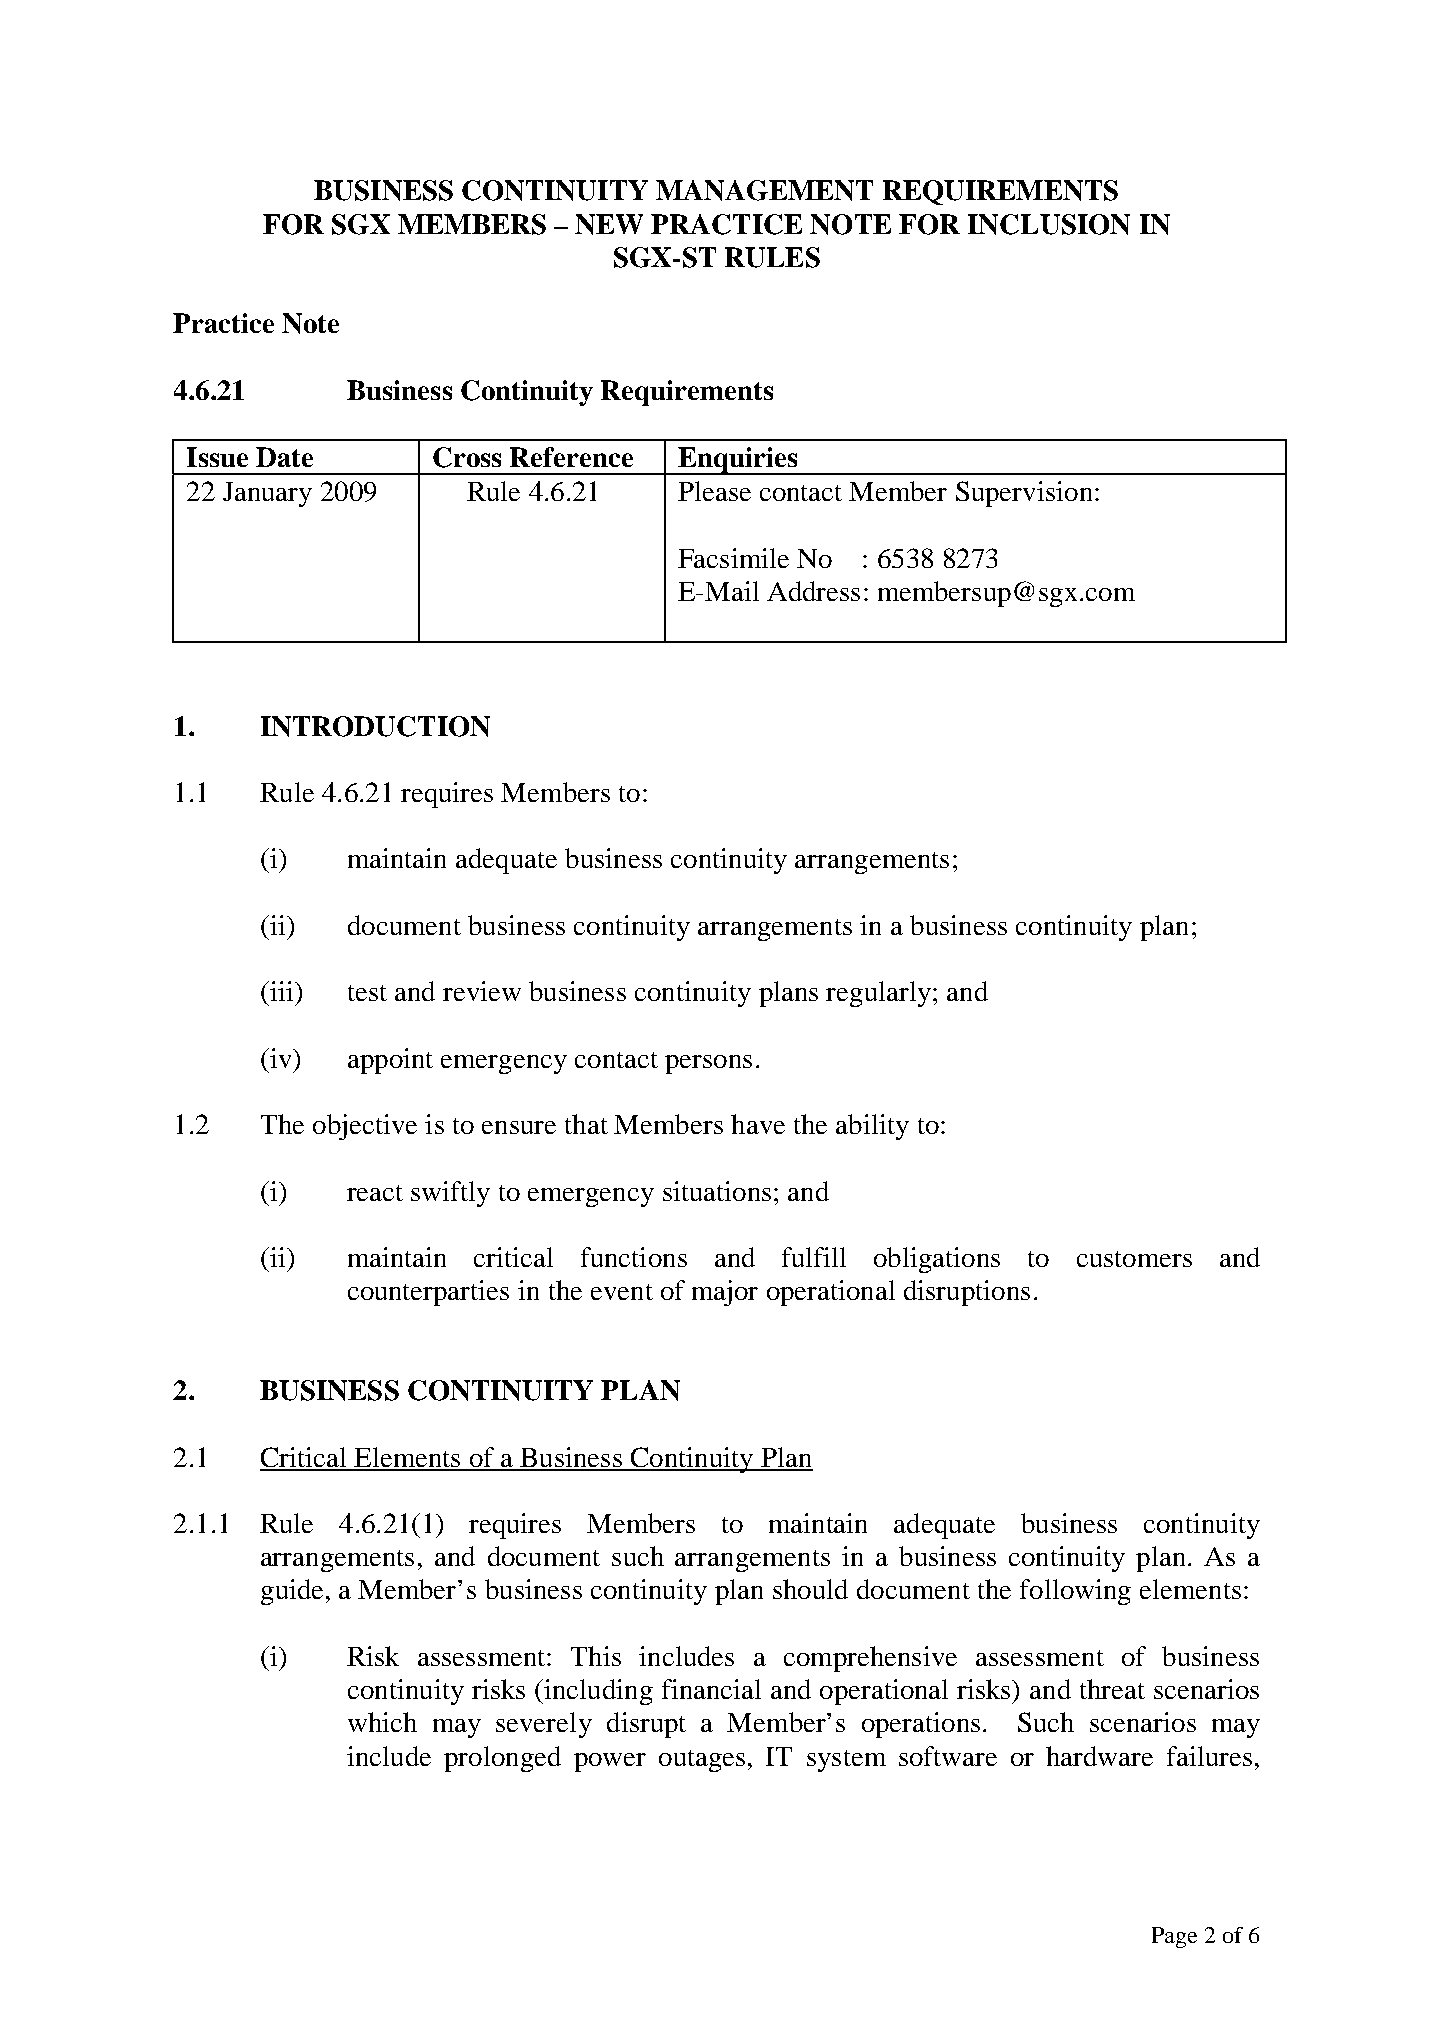 The image size is (1433, 2028). Describe the element at coordinates (1174, 1937) in the image. I see `Page` at that location.
